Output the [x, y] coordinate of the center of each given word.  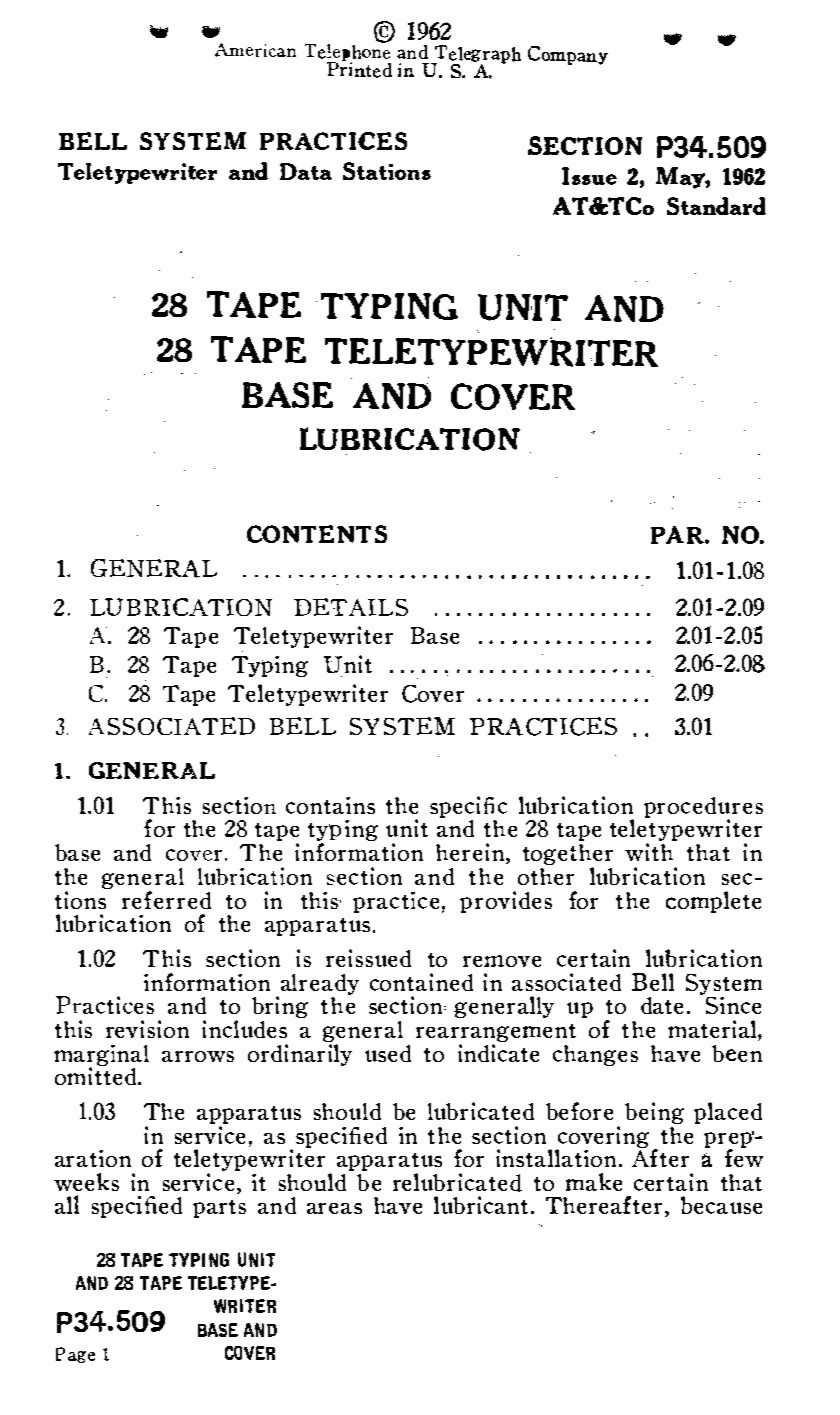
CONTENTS [317, 534]
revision [147, 1029]
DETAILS [351, 607]
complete [713, 902]
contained [421, 982]
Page [75, 1355]
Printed [359, 69]
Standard [716, 206]
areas [334, 1208]
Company [568, 55]
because [721, 1205]
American [255, 50]
